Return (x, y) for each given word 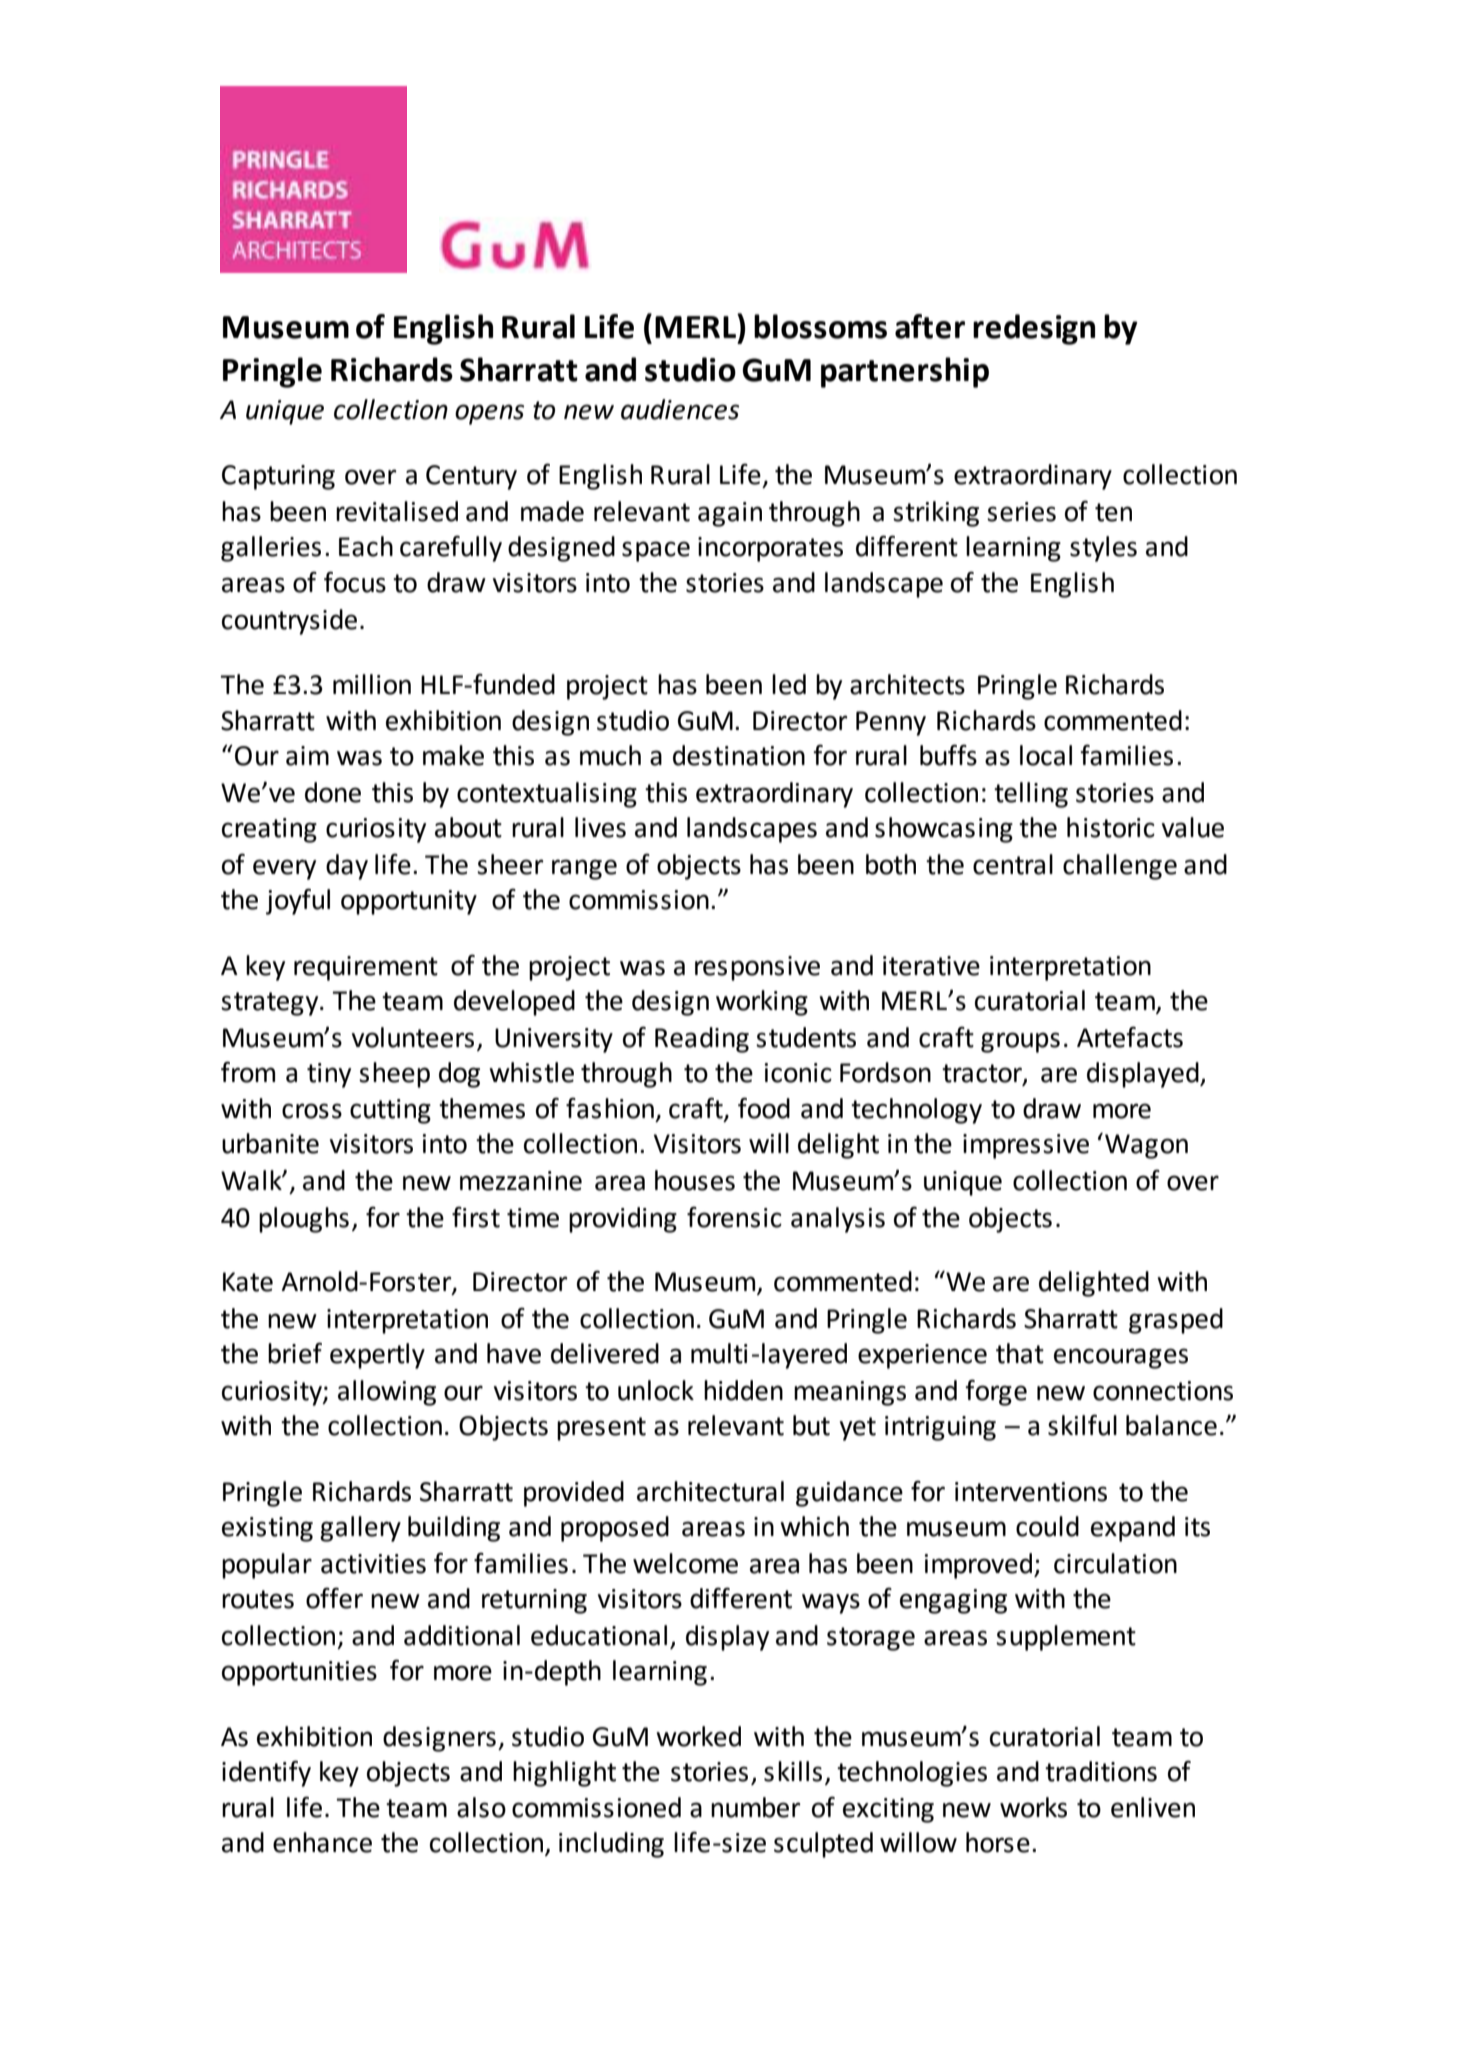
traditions (1101, 1771)
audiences (680, 409)
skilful (1082, 1425)
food (764, 1108)
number (756, 1807)
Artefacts (1130, 1037)
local (1046, 755)
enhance (322, 1842)
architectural (710, 1491)
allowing (387, 1393)
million (372, 684)
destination (739, 755)
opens (489, 414)
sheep (394, 1075)
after (930, 326)
